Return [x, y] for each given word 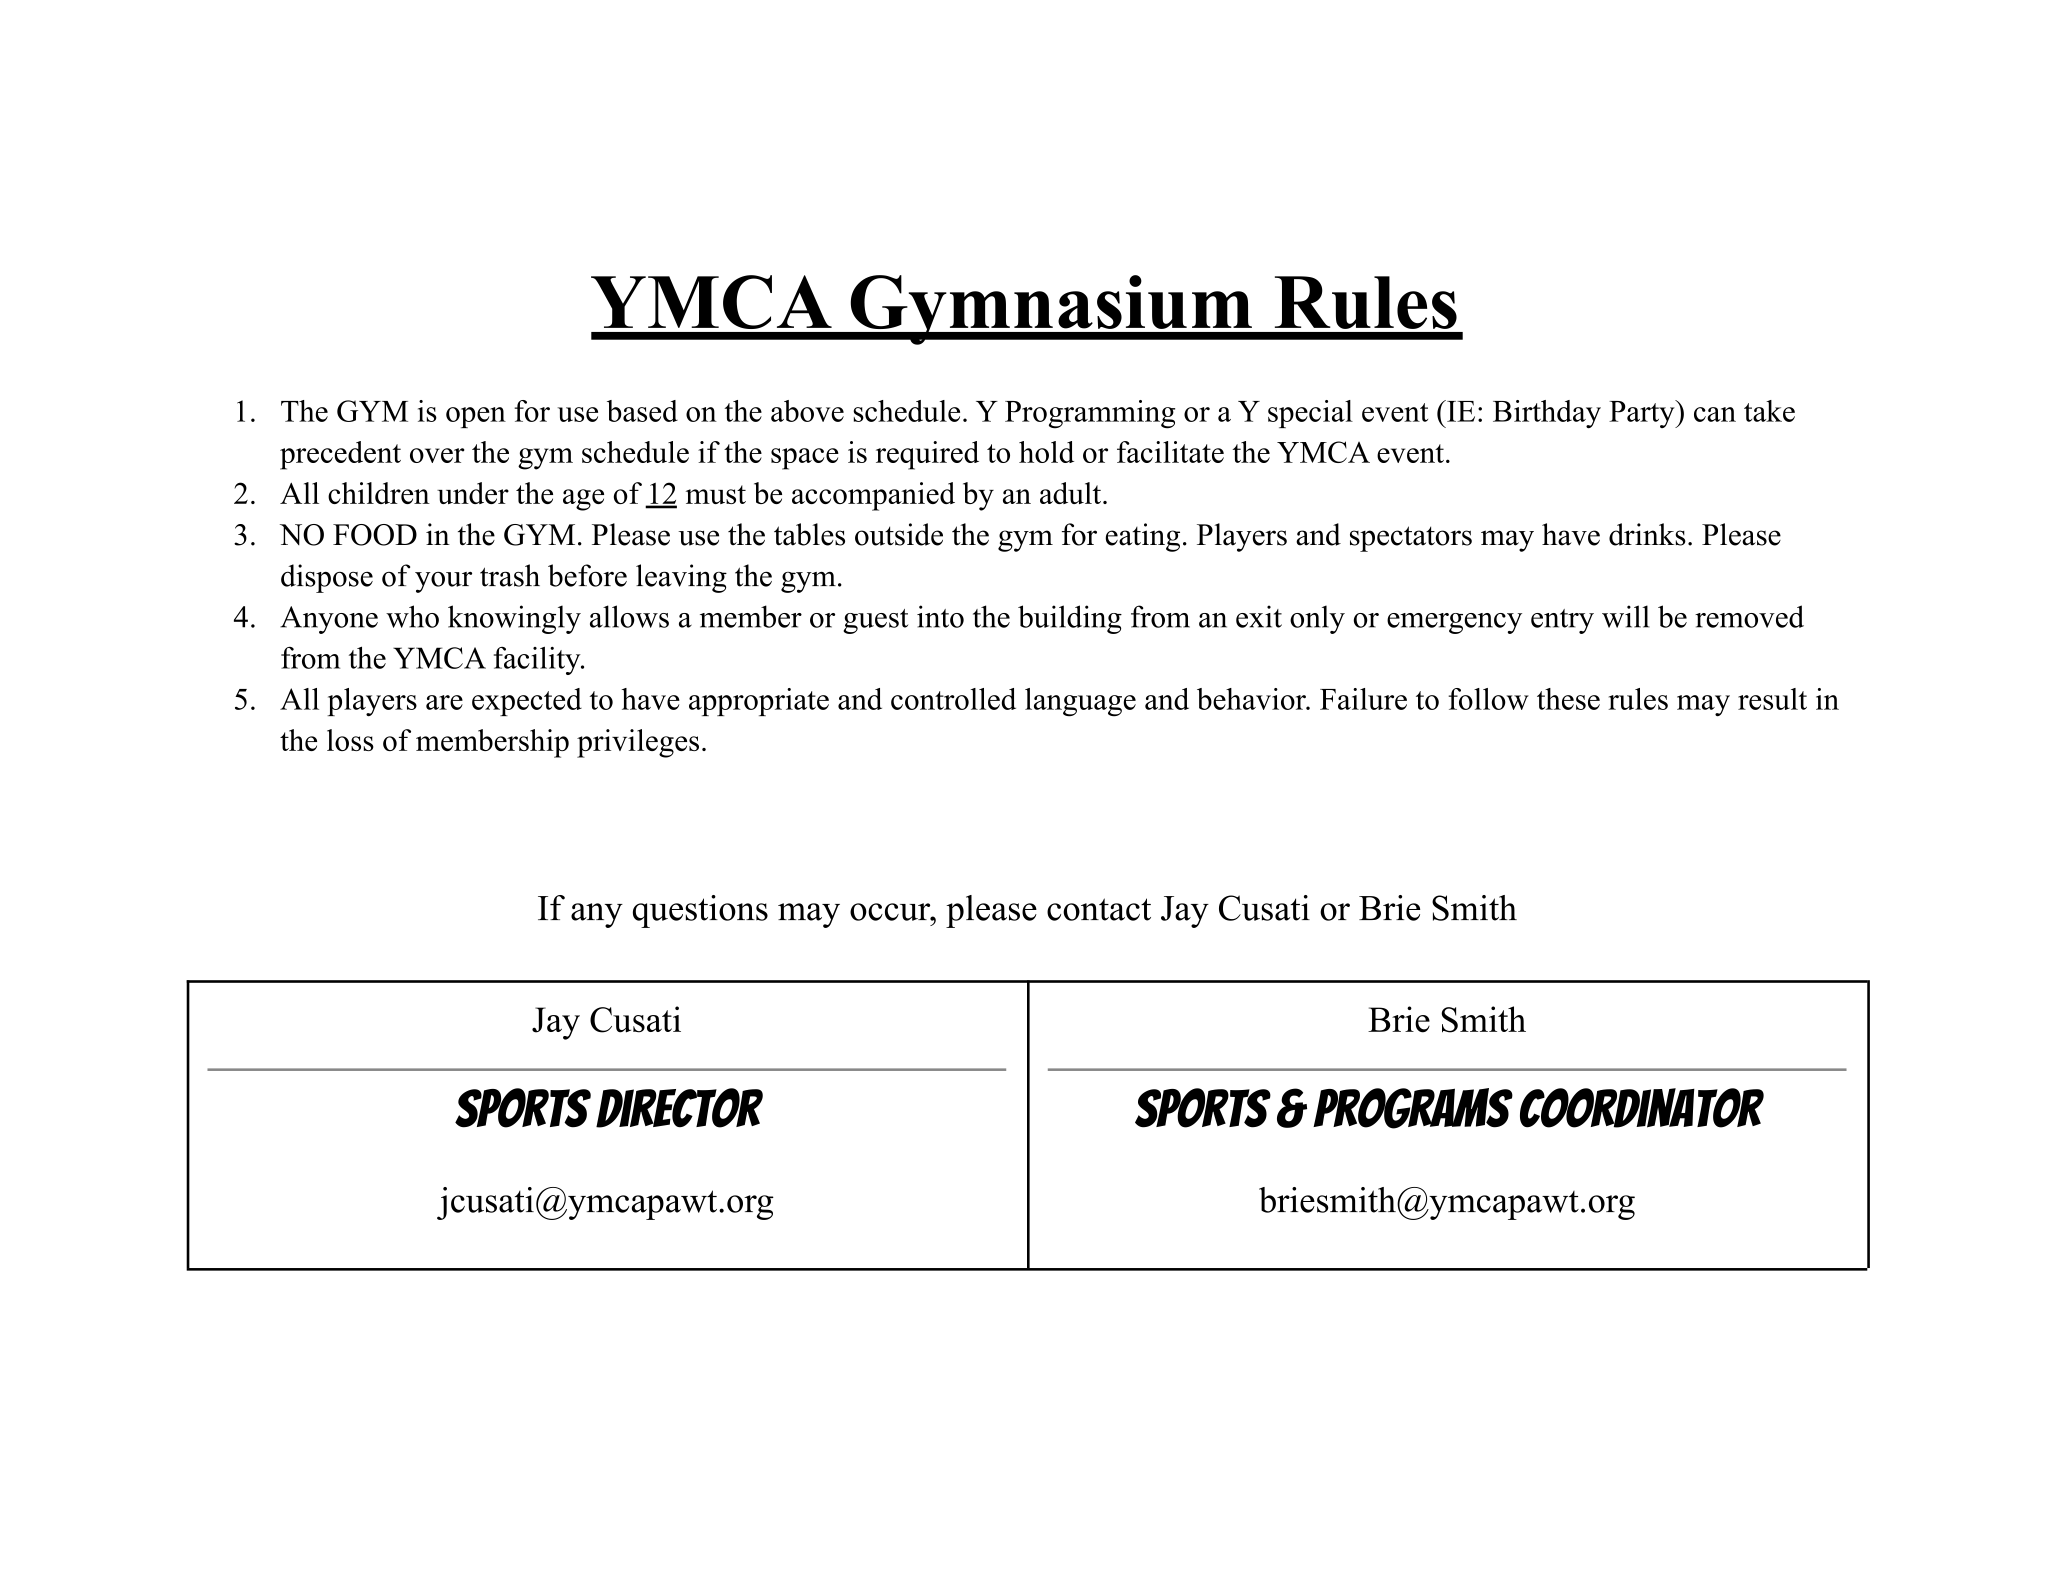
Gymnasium [1051, 310]
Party [1643, 414]
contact [1099, 909]
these [1568, 699]
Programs [1413, 1108]
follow [1488, 699]
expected [527, 702]
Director [679, 1108]
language [1080, 702]
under [473, 493]
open [476, 417]
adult [1072, 493]
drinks [1647, 534]
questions [700, 911]
